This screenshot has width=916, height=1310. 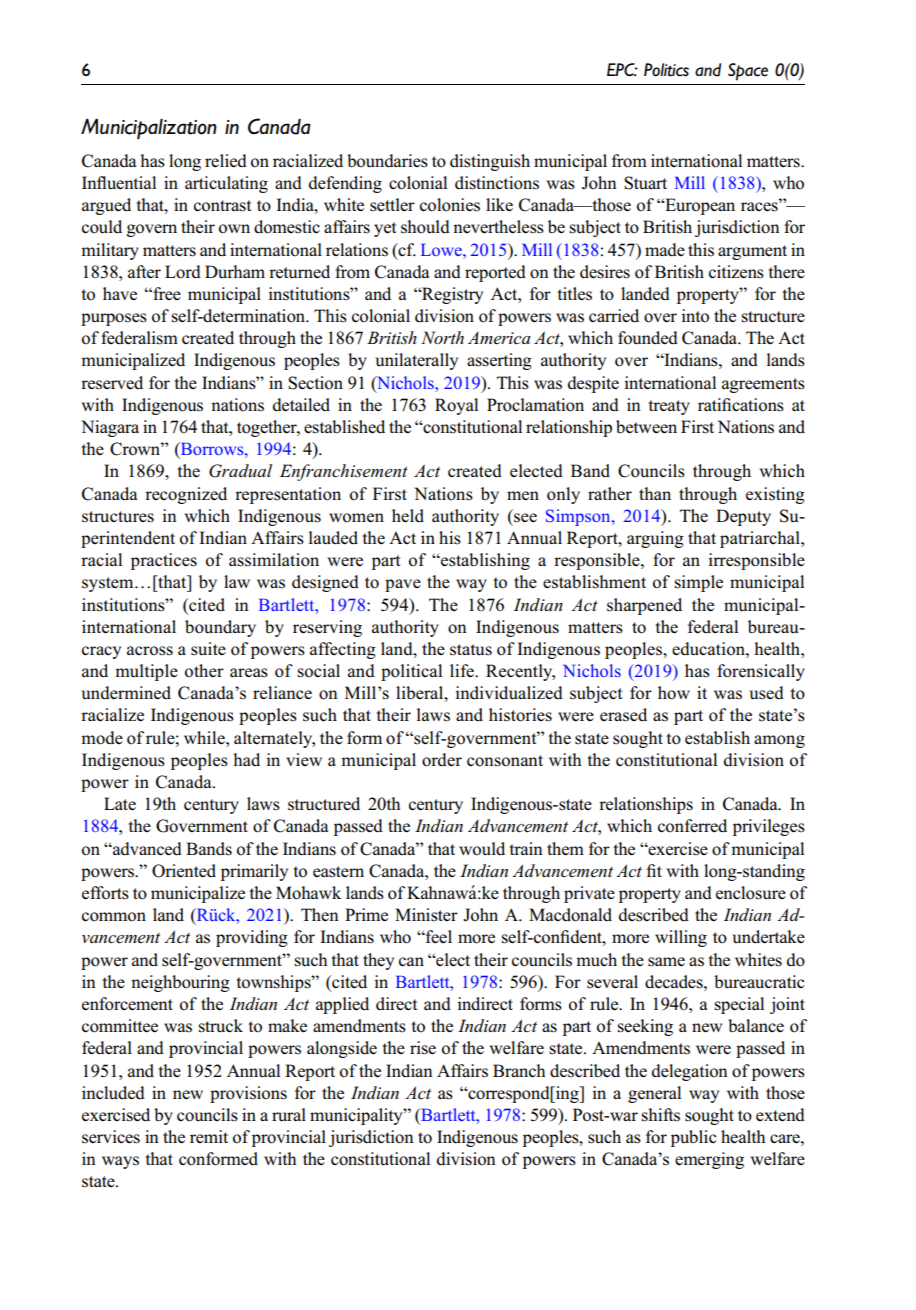 I want to click on while, so click(x=205, y=737).
